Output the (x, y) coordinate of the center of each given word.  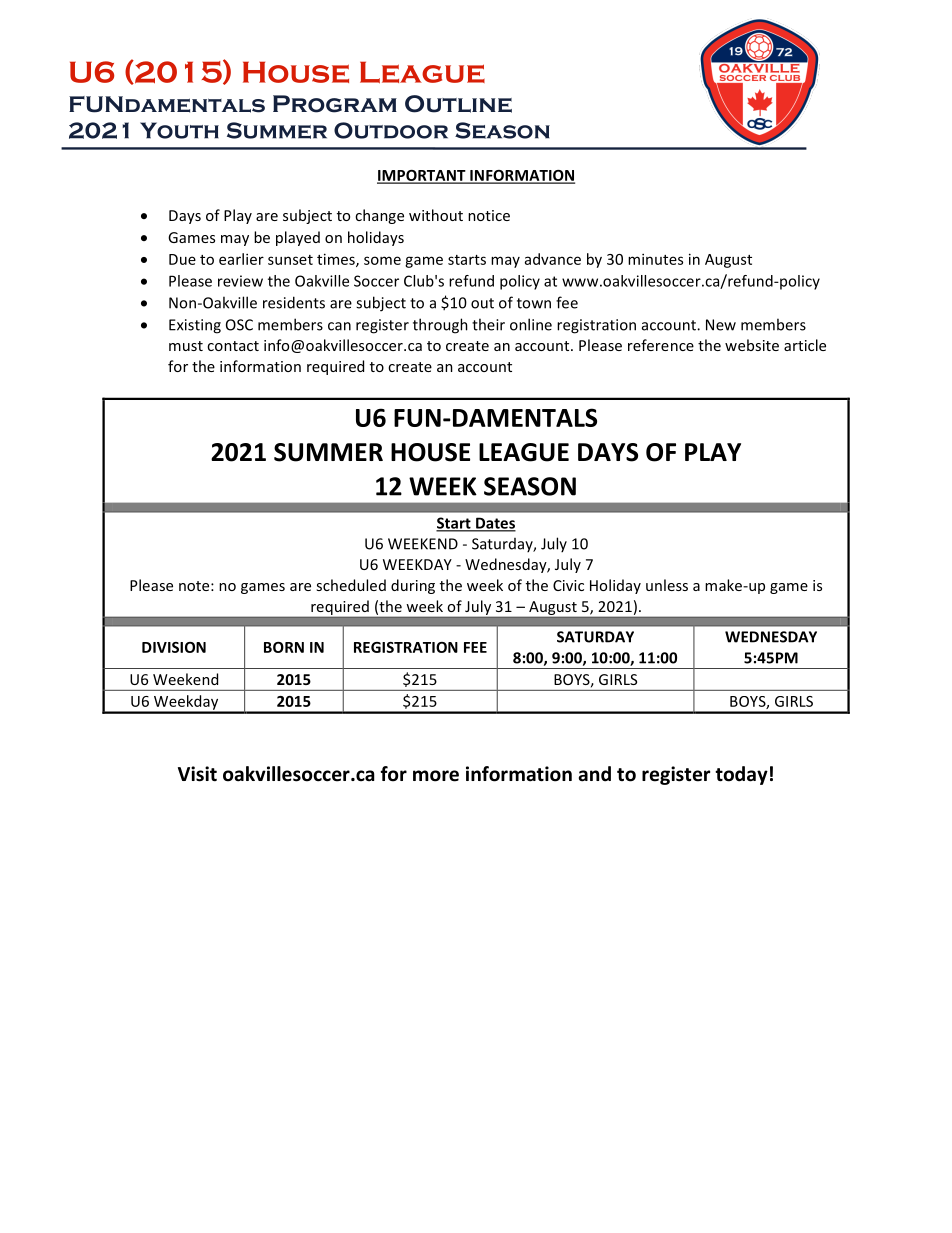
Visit (197, 774)
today (741, 775)
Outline (458, 104)
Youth (179, 130)
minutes (655, 259)
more (436, 776)
